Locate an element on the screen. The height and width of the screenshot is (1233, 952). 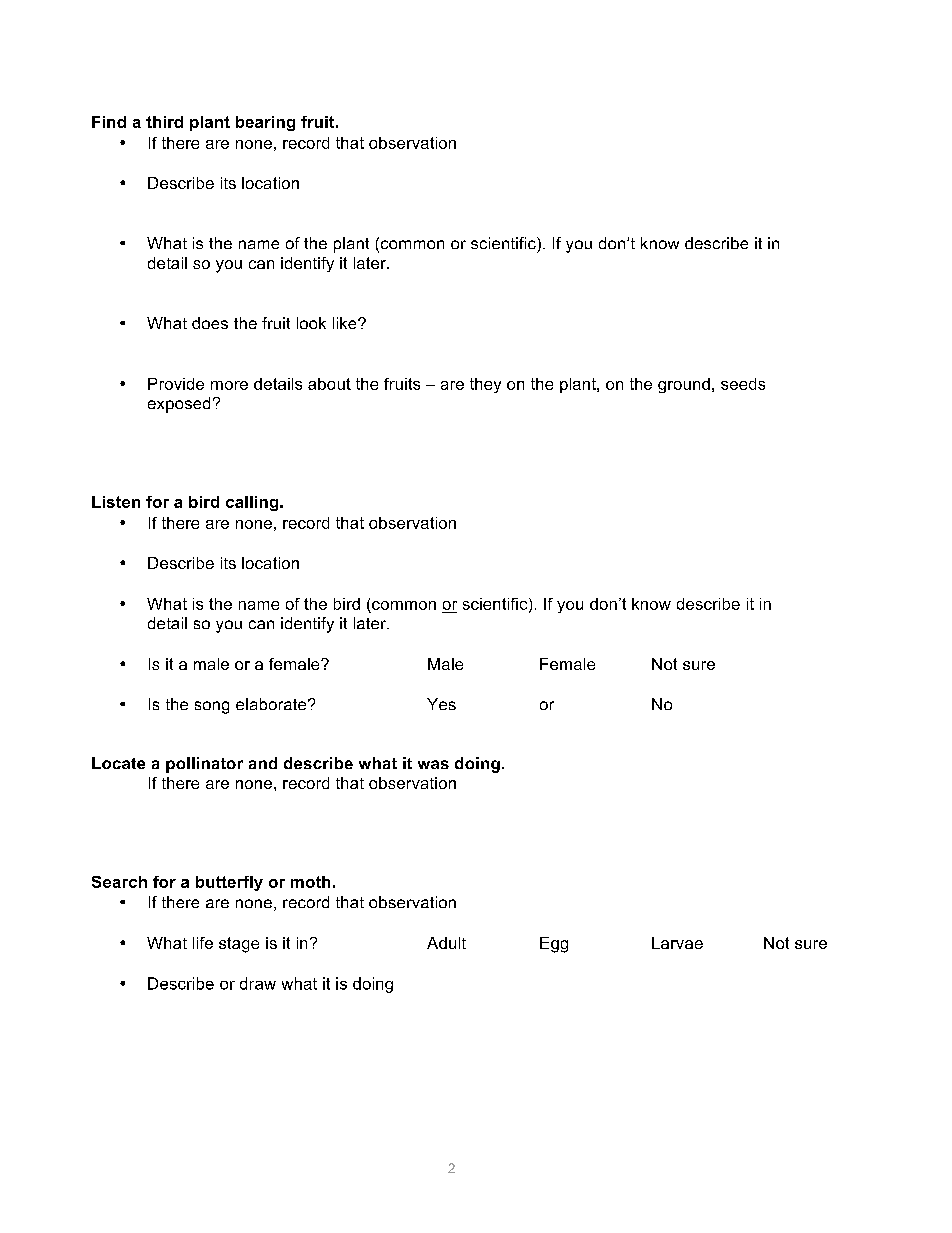
seeds is located at coordinates (743, 384).
